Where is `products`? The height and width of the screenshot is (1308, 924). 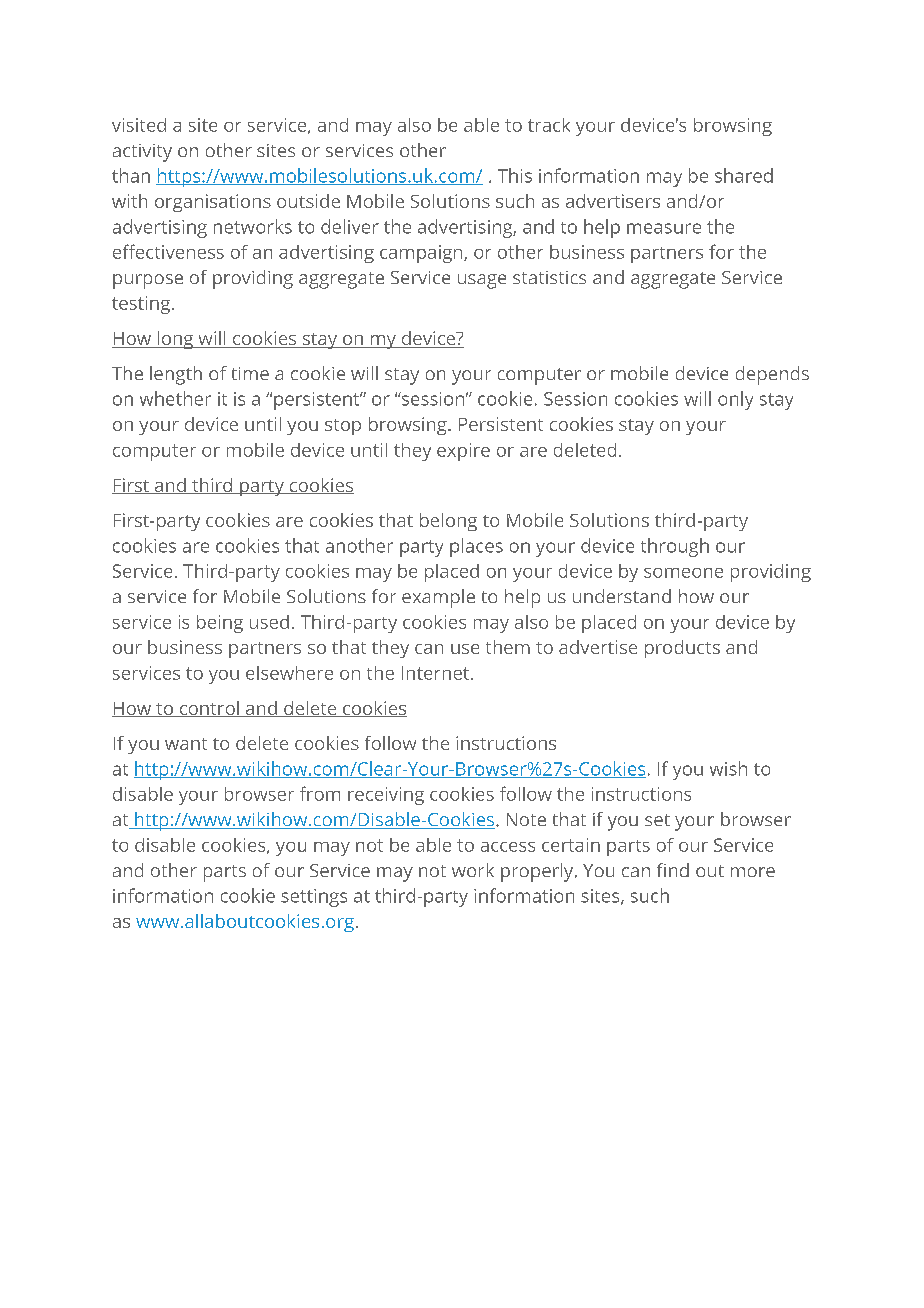
products is located at coordinates (682, 649).
